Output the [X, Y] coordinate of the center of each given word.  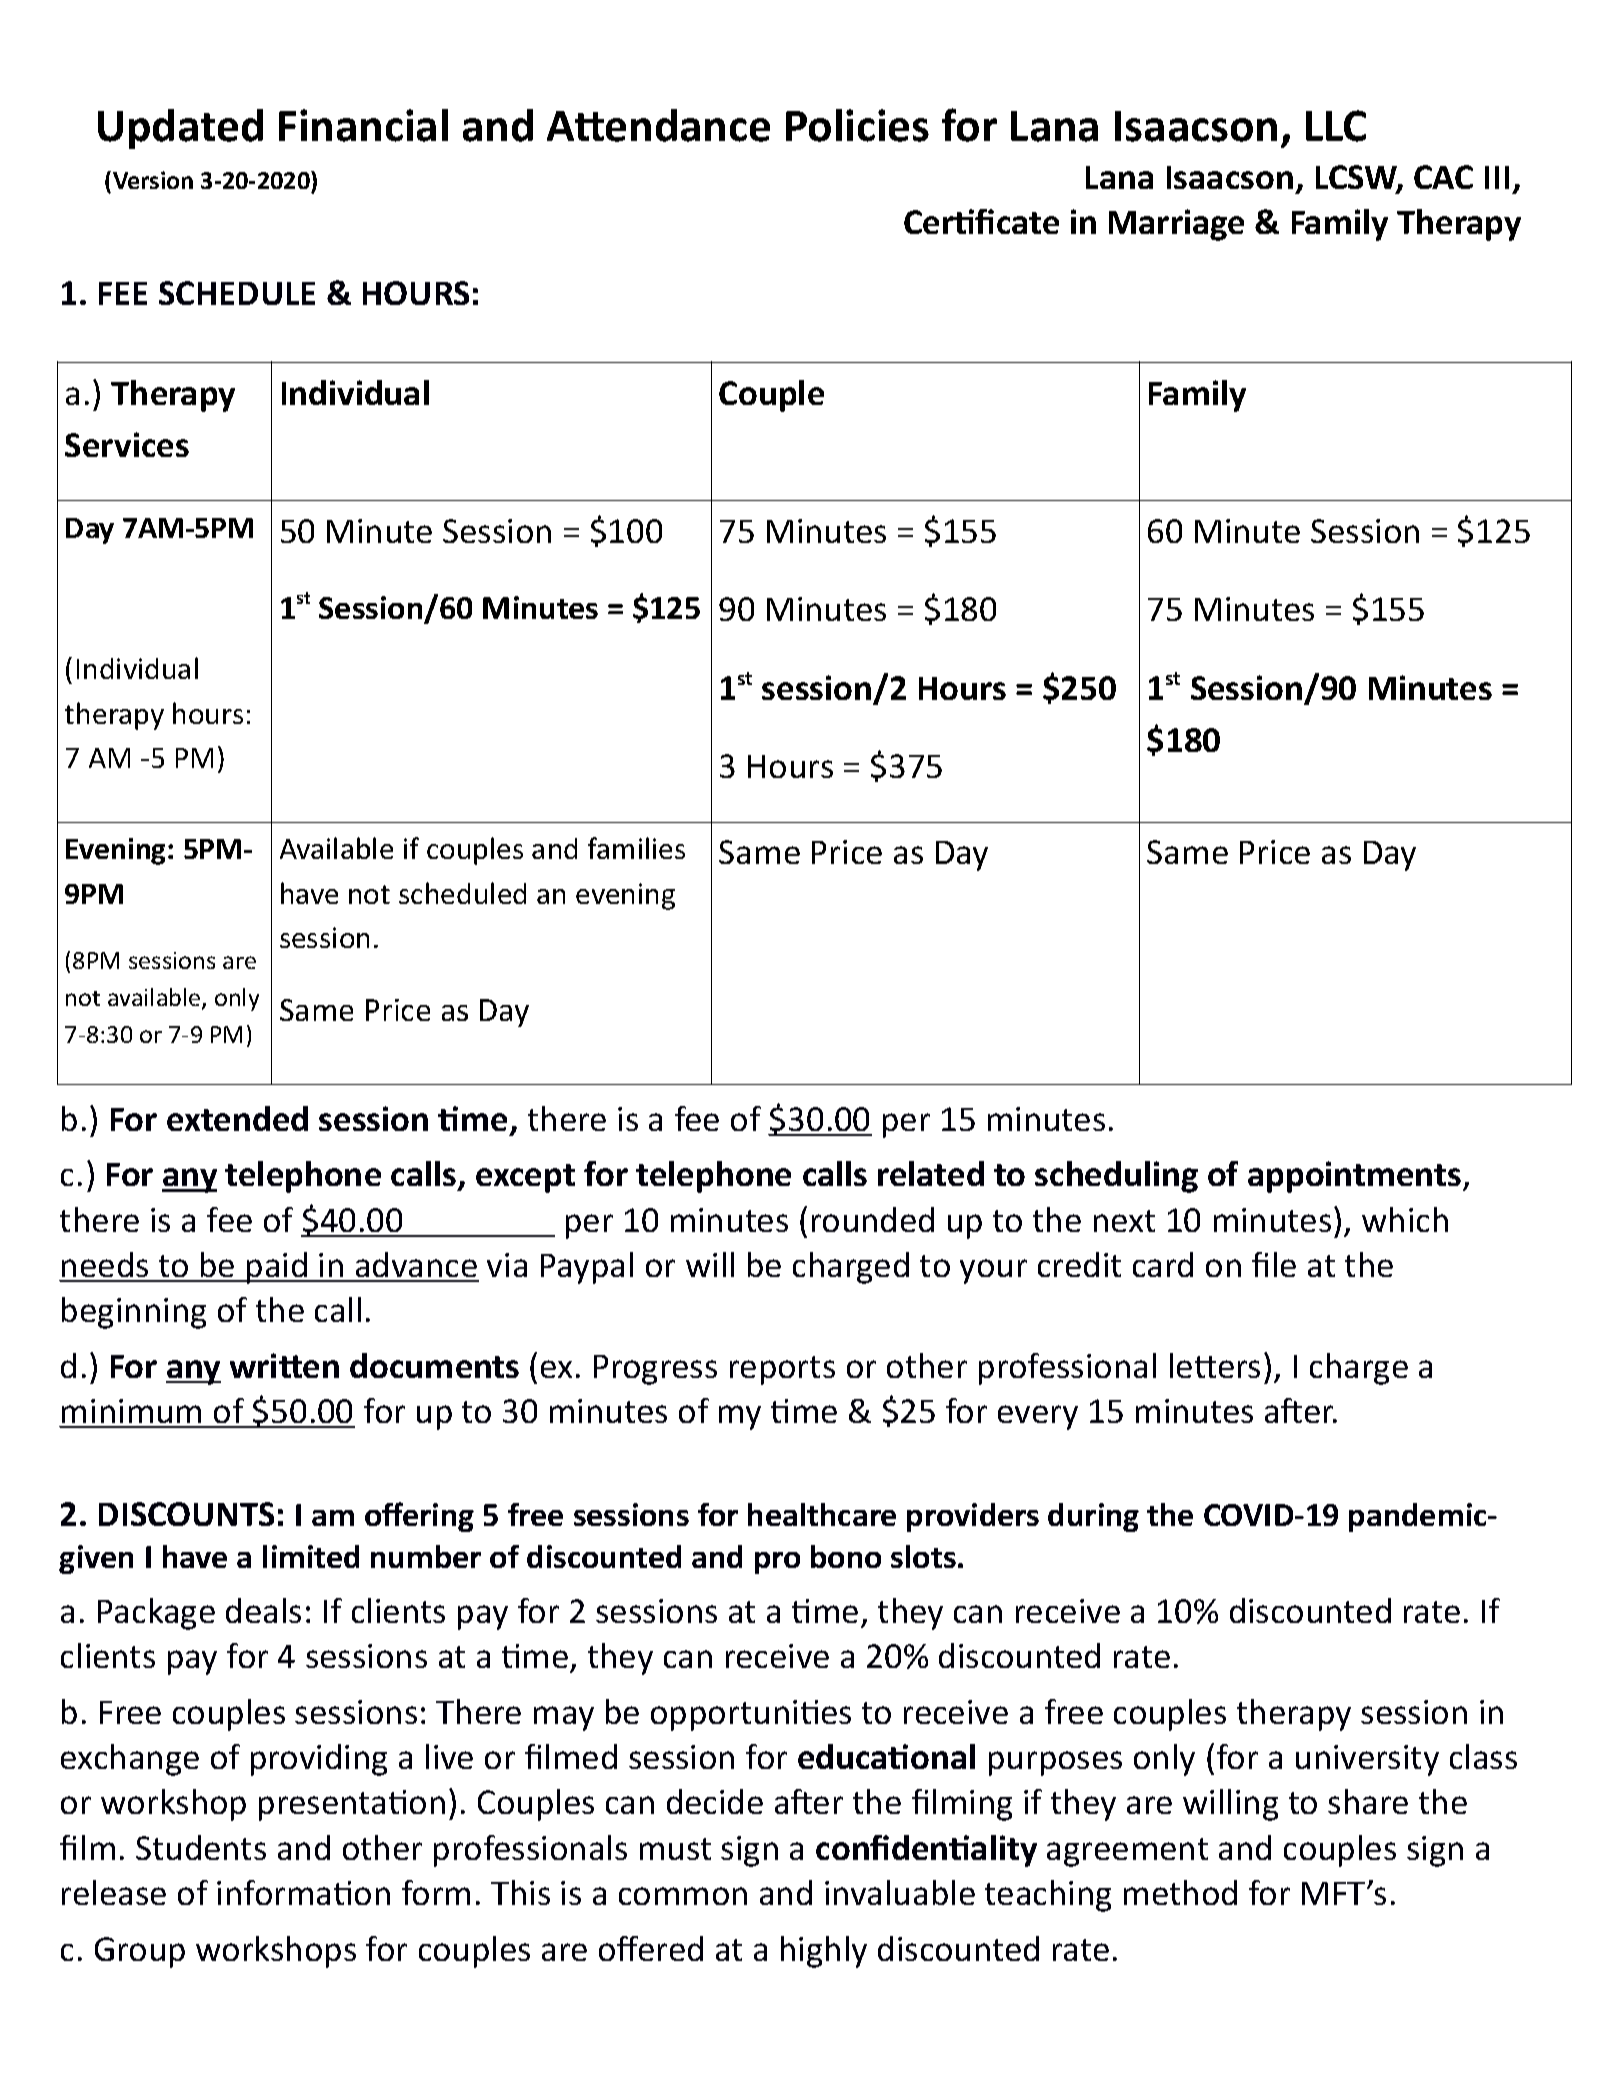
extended [237, 1118]
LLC [1336, 126]
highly [824, 1952]
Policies [857, 125]
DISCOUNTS [186, 1514]
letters [1215, 1365]
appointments [1356, 1177]
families [636, 848]
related [931, 1173]
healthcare [822, 1514]
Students [201, 1847]
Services [127, 444]
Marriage [1176, 225]
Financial [363, 125]
